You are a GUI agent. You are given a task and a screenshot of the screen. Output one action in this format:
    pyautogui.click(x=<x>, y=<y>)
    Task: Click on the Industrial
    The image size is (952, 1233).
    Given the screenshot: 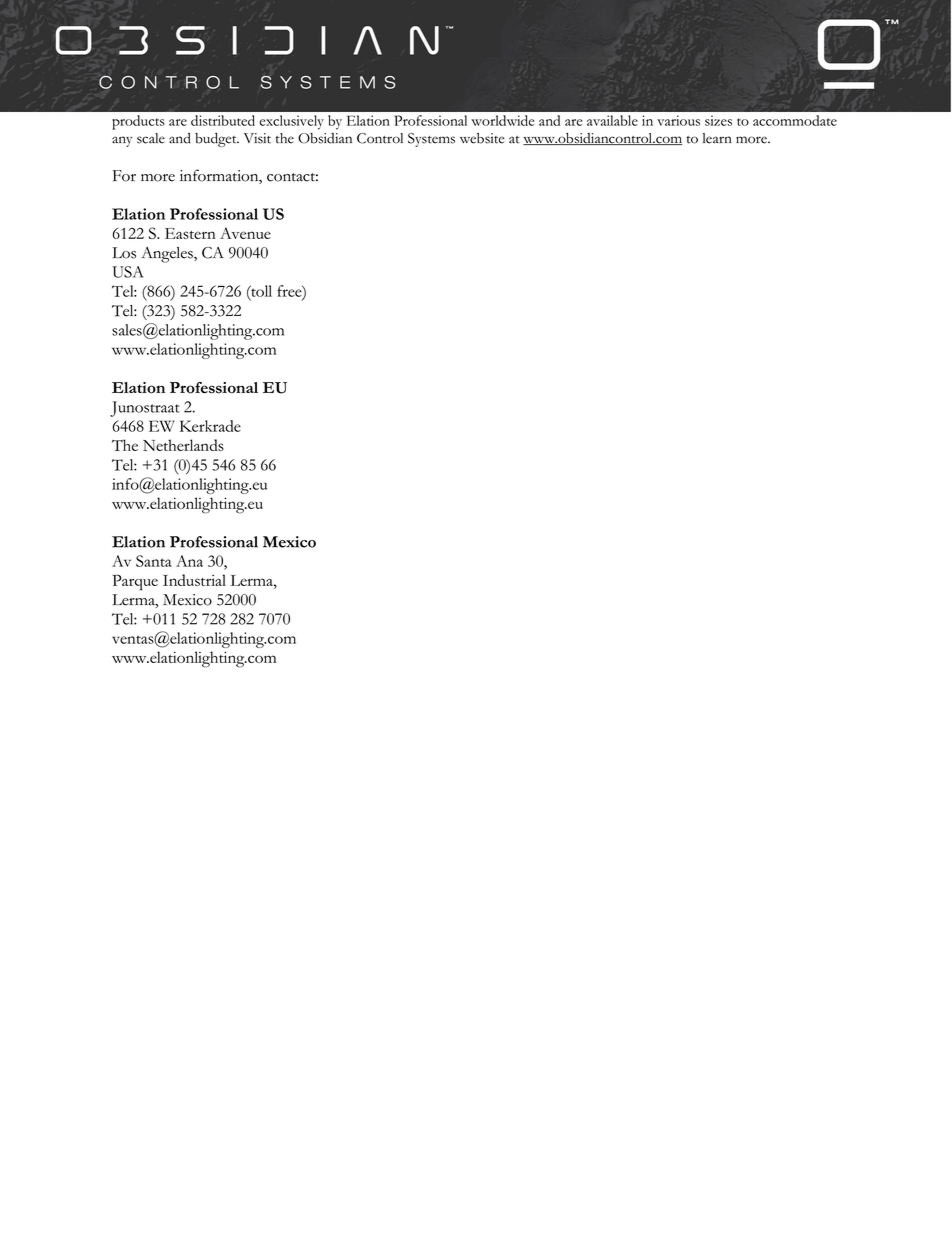 What is the action you would take?
    pyautogui.click(x=194, y=580)
